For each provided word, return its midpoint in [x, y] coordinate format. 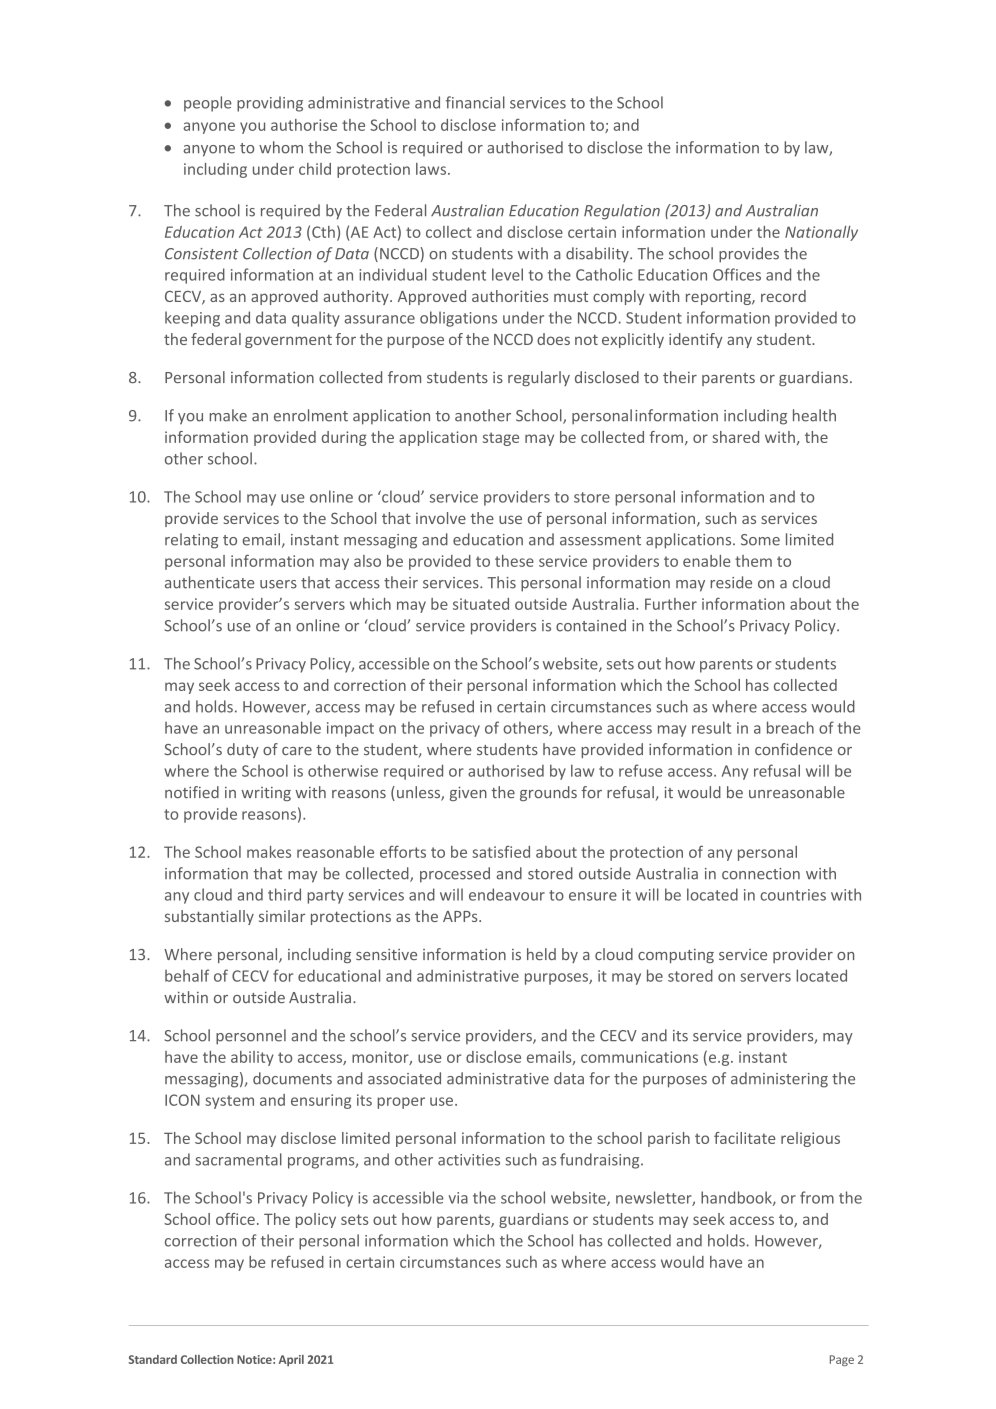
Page [842, 1360]
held [541, 954]
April [291, 1360]
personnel [251, 1037]
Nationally [821, 233]
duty [243, 750]
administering [779, 1080]
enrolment [311, 415]
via [458, 1198]
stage [501, 439]
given [468, 793]
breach [790, 727]
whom [281, 147]
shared [735, 437]
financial [475, 102]
